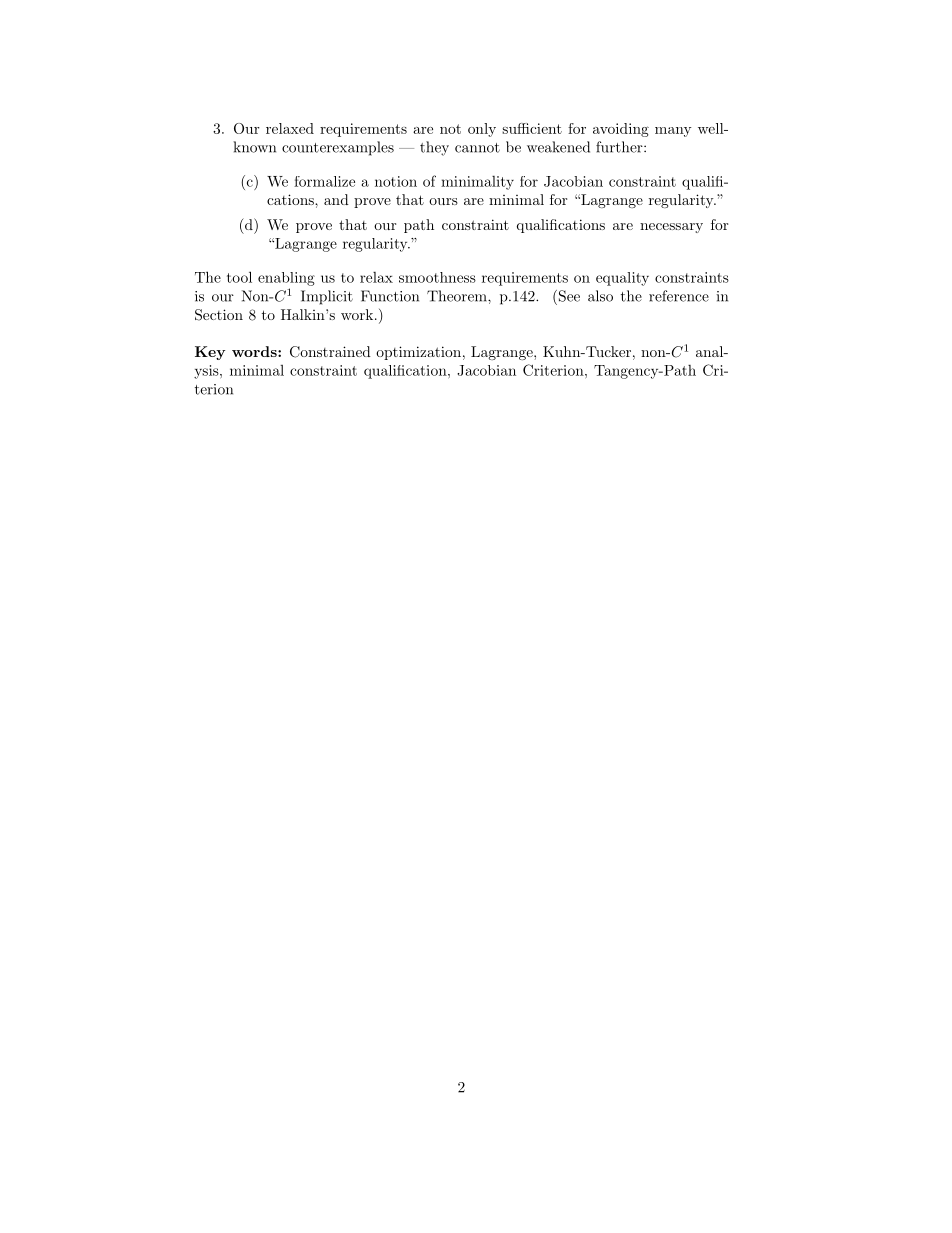  I want to click on avoiding, so click(621, 130).
